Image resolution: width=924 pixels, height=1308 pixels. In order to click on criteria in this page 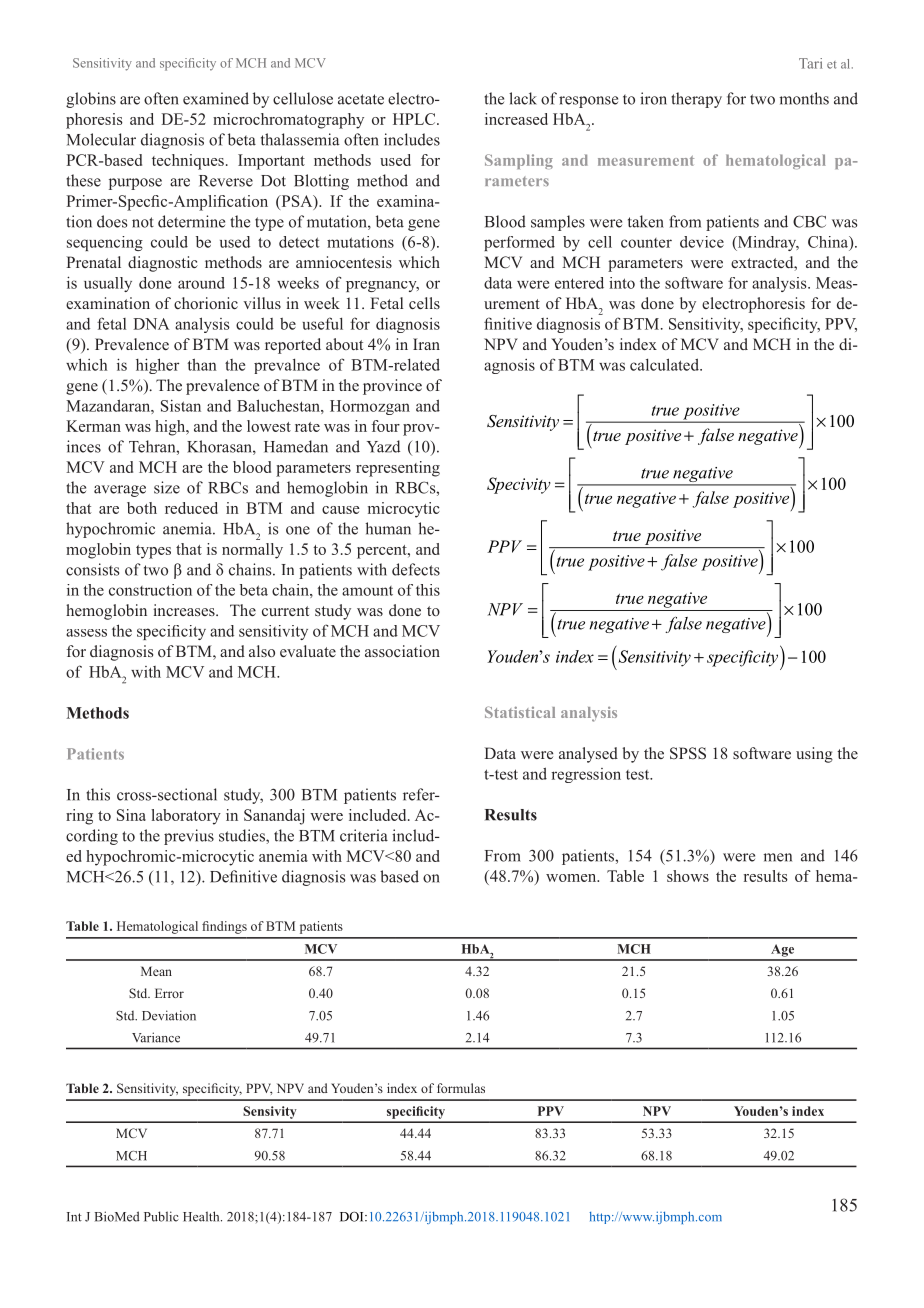, I will do `click(364, 835)`.
